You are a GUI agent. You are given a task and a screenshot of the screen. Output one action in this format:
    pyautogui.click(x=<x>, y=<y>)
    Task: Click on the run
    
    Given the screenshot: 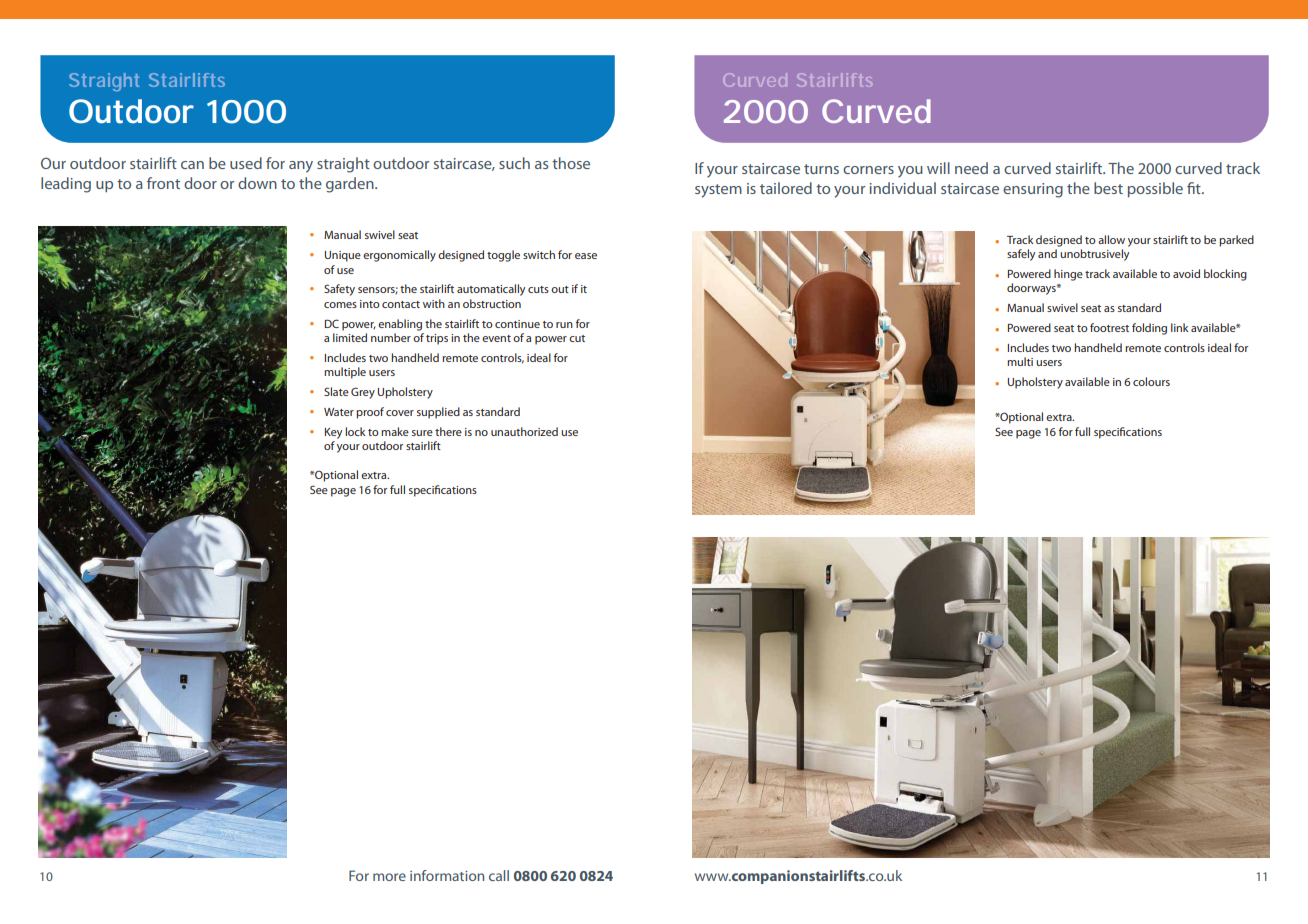 What is the action you would take?
    pyautogui.click(x=564, y=325)
